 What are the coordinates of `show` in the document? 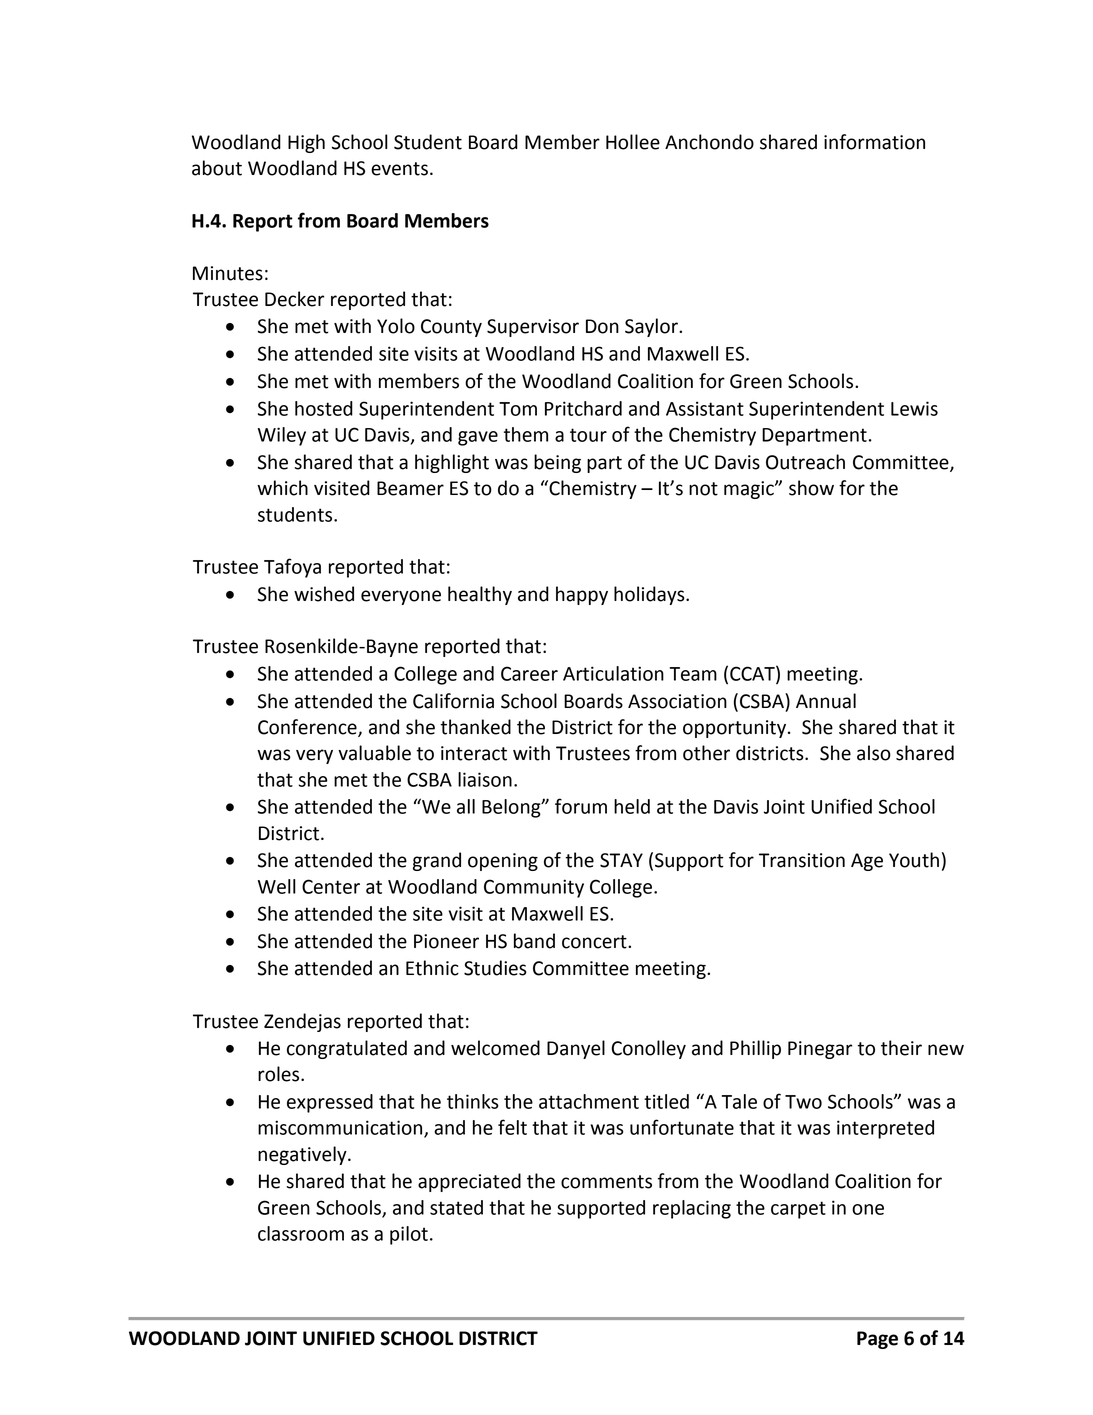 It's located at (811, 488).
